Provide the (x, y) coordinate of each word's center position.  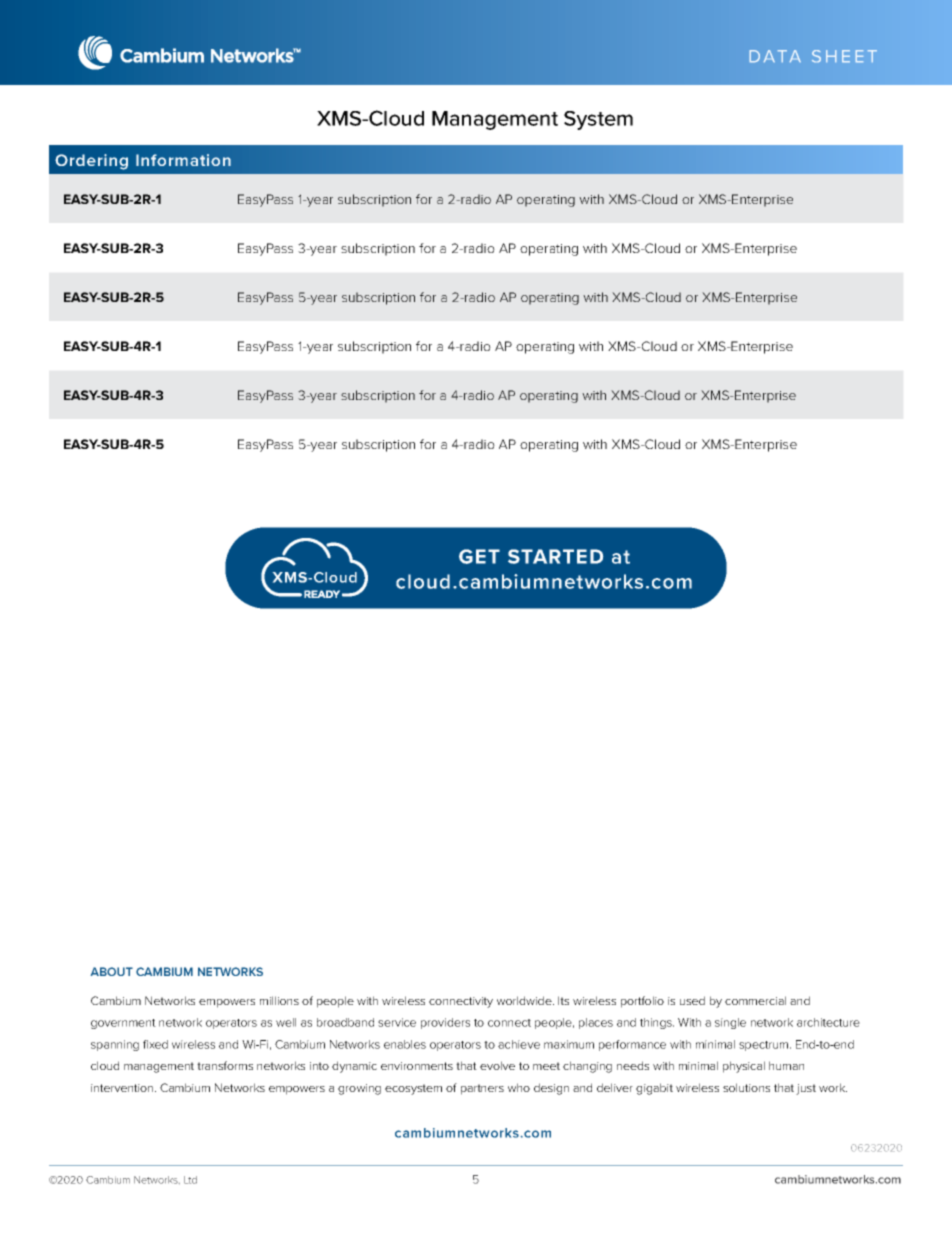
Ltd (190, 1180)
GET (479, 556)
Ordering (91, 162)
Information (183, 160)
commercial (755, 1000)
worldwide (525, 1000)
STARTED (555, 556)
